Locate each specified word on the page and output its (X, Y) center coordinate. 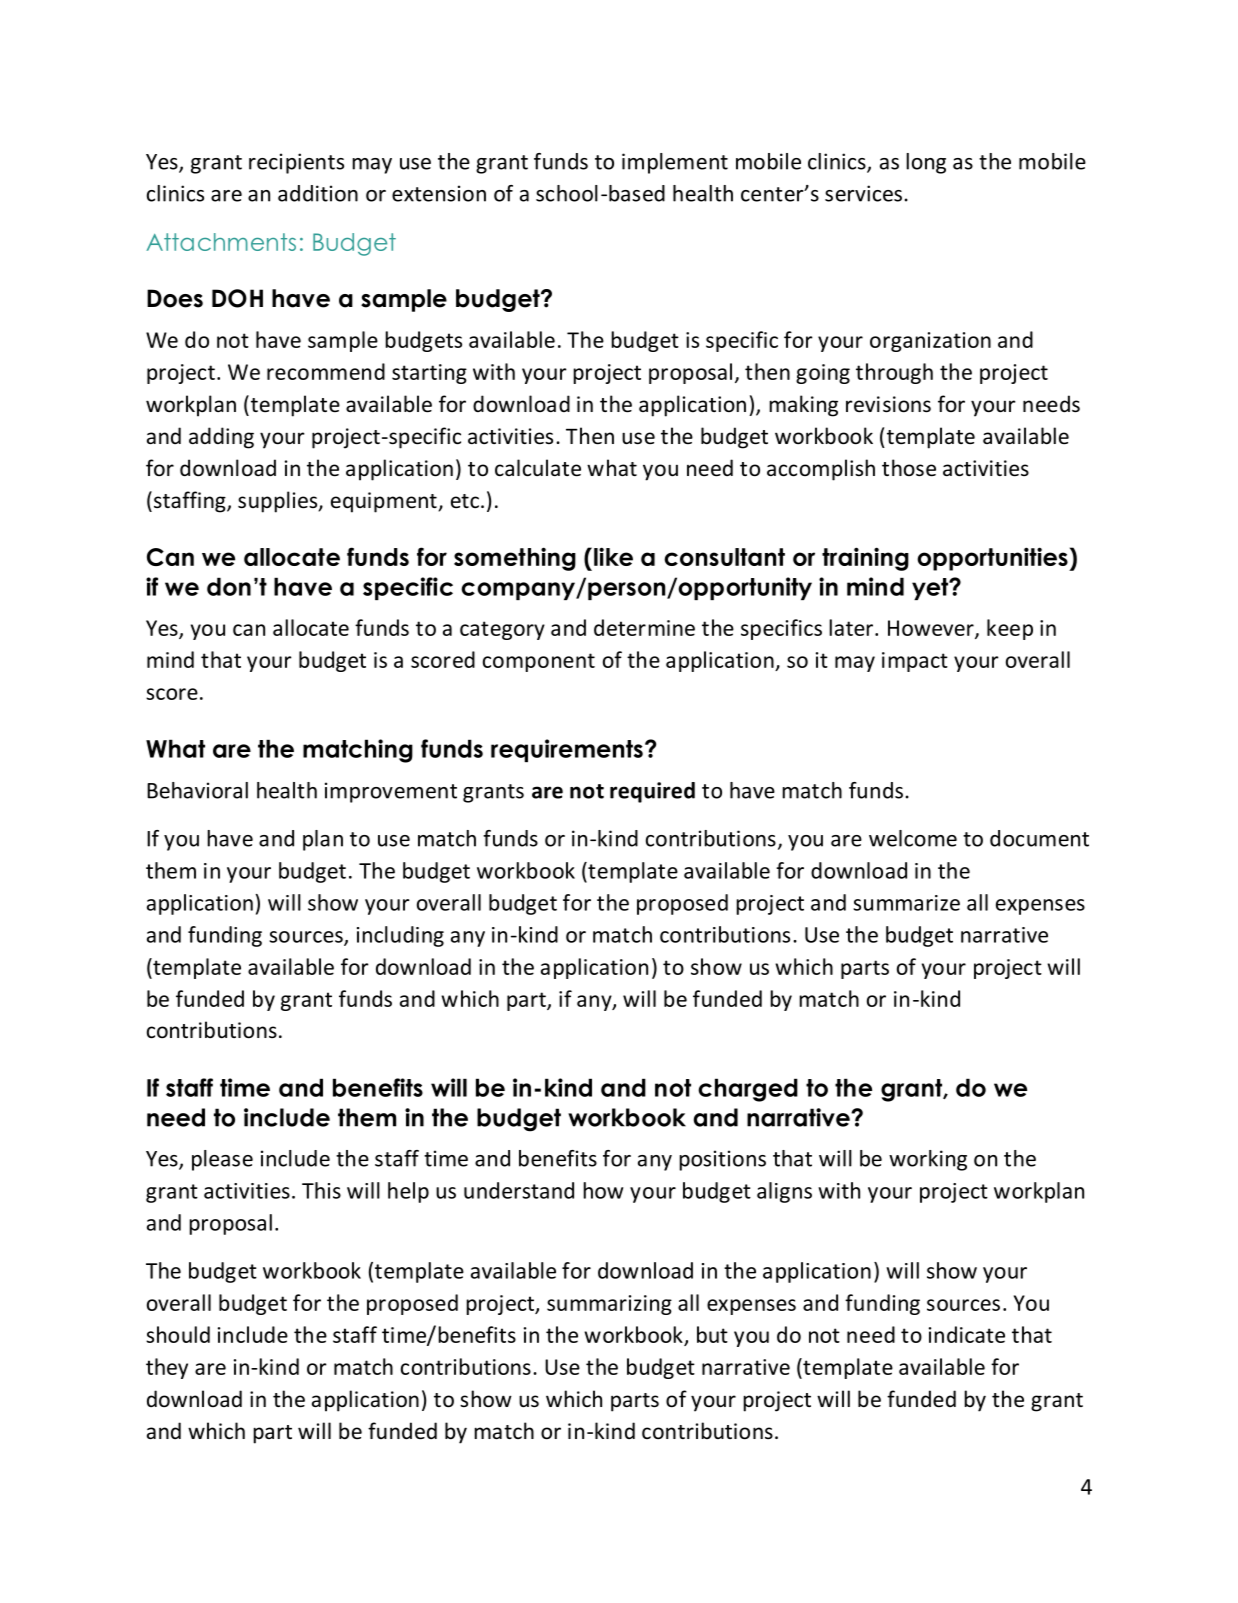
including (400, 936)
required (652, 792)
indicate (967, 1334)
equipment (385, 502)
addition (318, 193)
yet (931, 589)
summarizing (609, 1305)
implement (675, 163)
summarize (906, 903)
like (613, 556)
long (926, 163)
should (178, 1334)
